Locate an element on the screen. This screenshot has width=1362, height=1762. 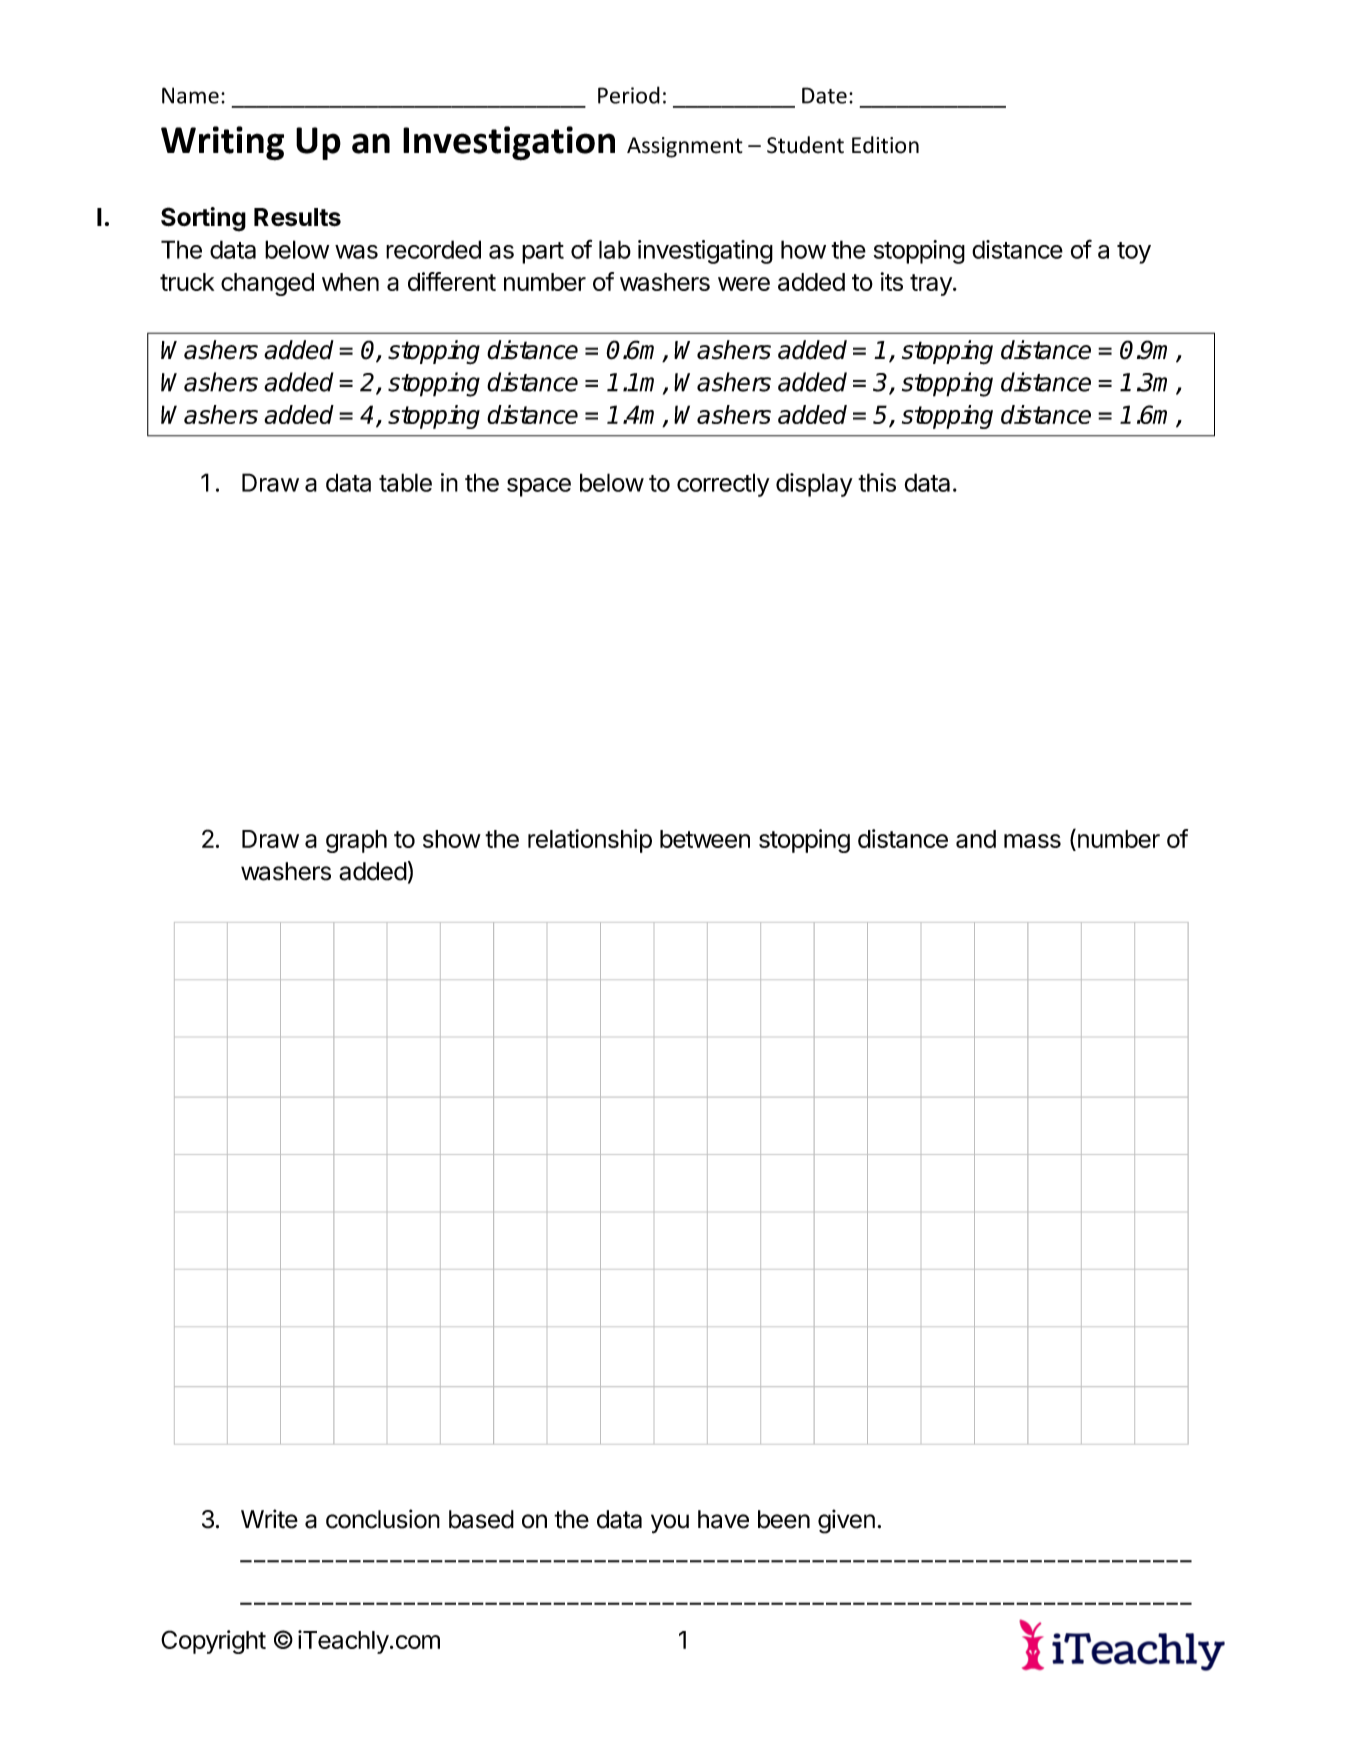
between is located at coordinates (705, 839).
